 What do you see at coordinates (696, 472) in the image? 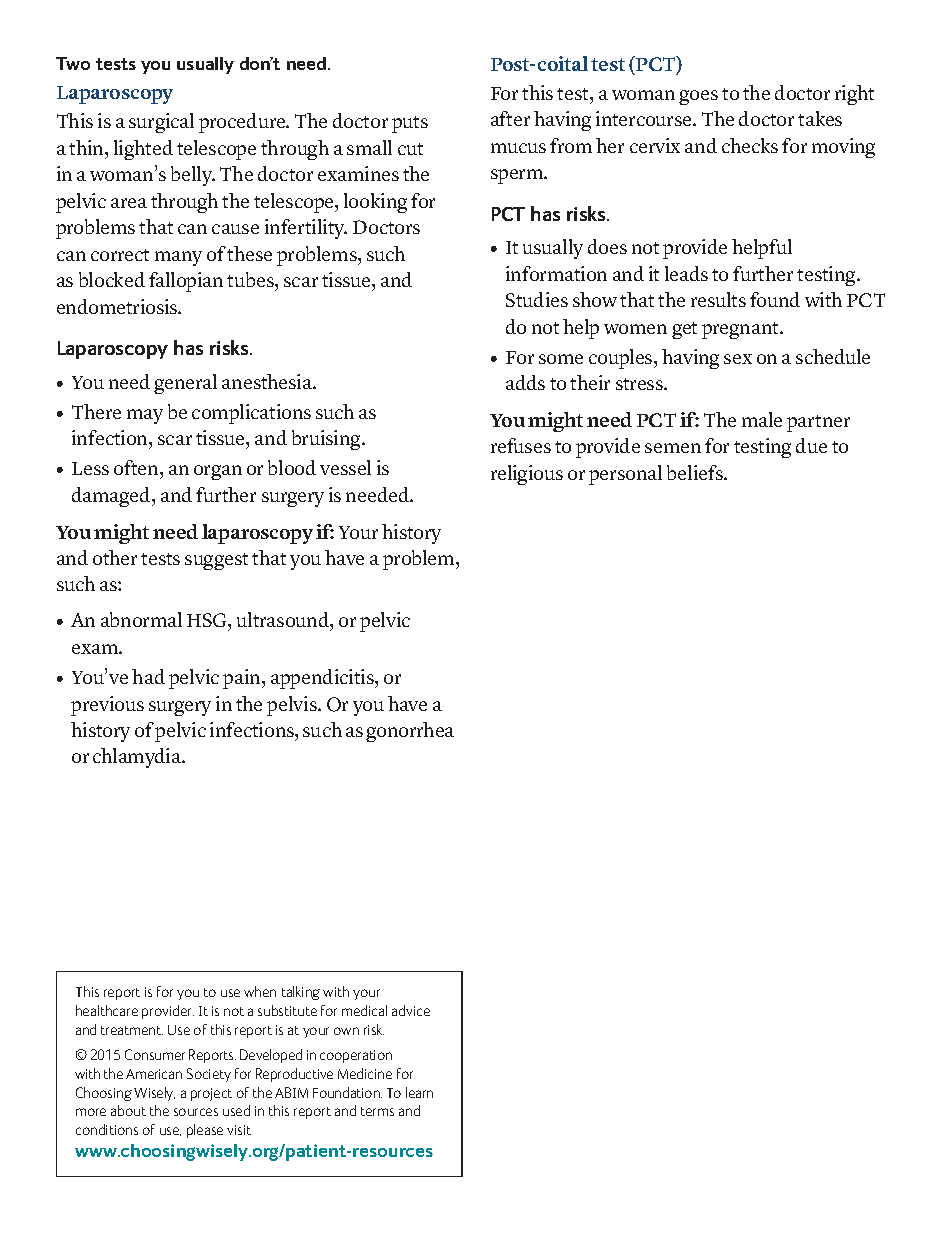
I see `beliefs` at bounding box center [696, 472].
